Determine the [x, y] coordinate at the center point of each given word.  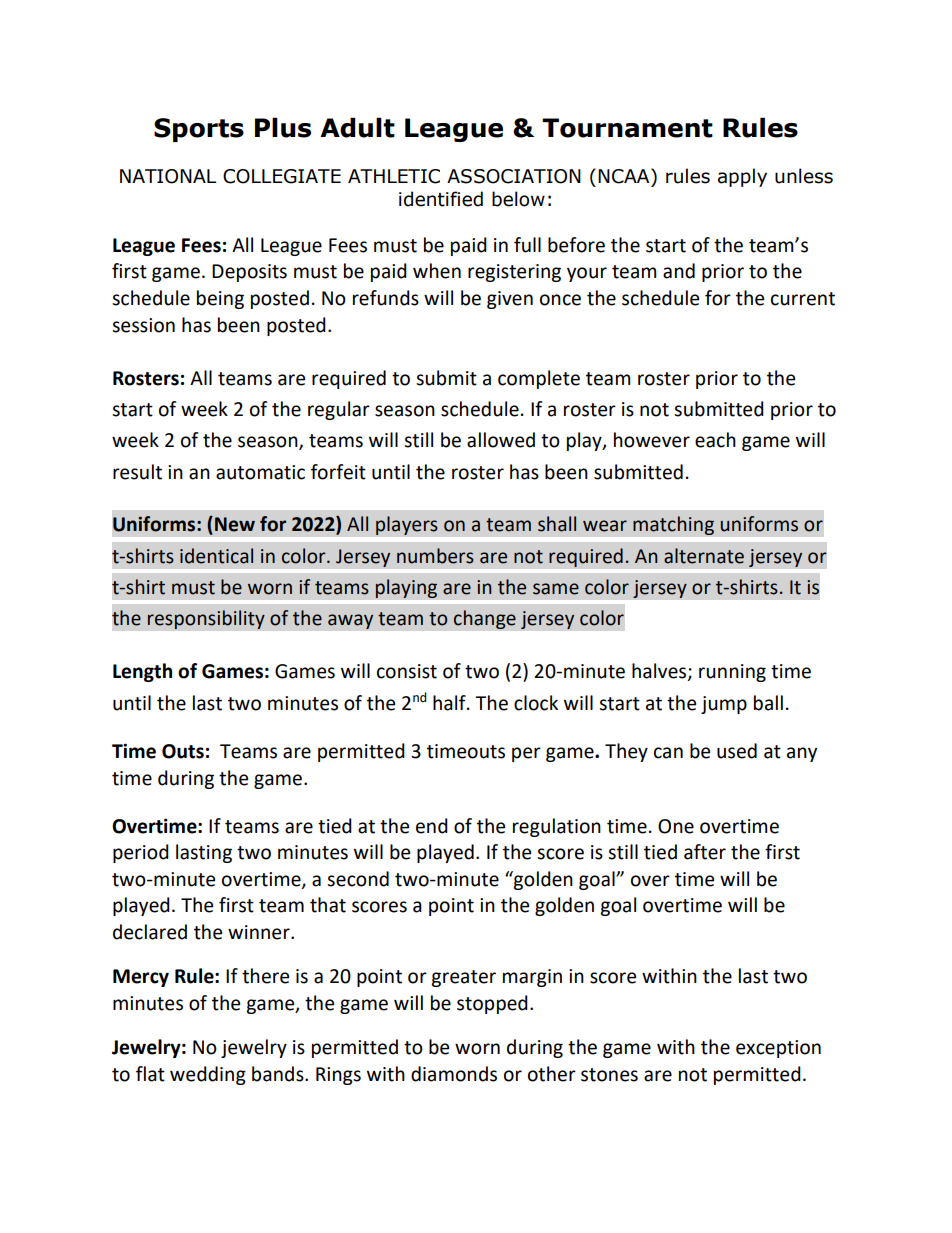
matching [673, 525]
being [220, 299]
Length [142, 672]
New [235, 524]
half [450, 703]
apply [742, 177]
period [141, 853]
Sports [199, 130]
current [803, 299]
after [705, 852]
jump [724, 705]
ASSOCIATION [514, 176]
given [510, 300]
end [432, 826]
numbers [435, 556]
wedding [208, 1075]
